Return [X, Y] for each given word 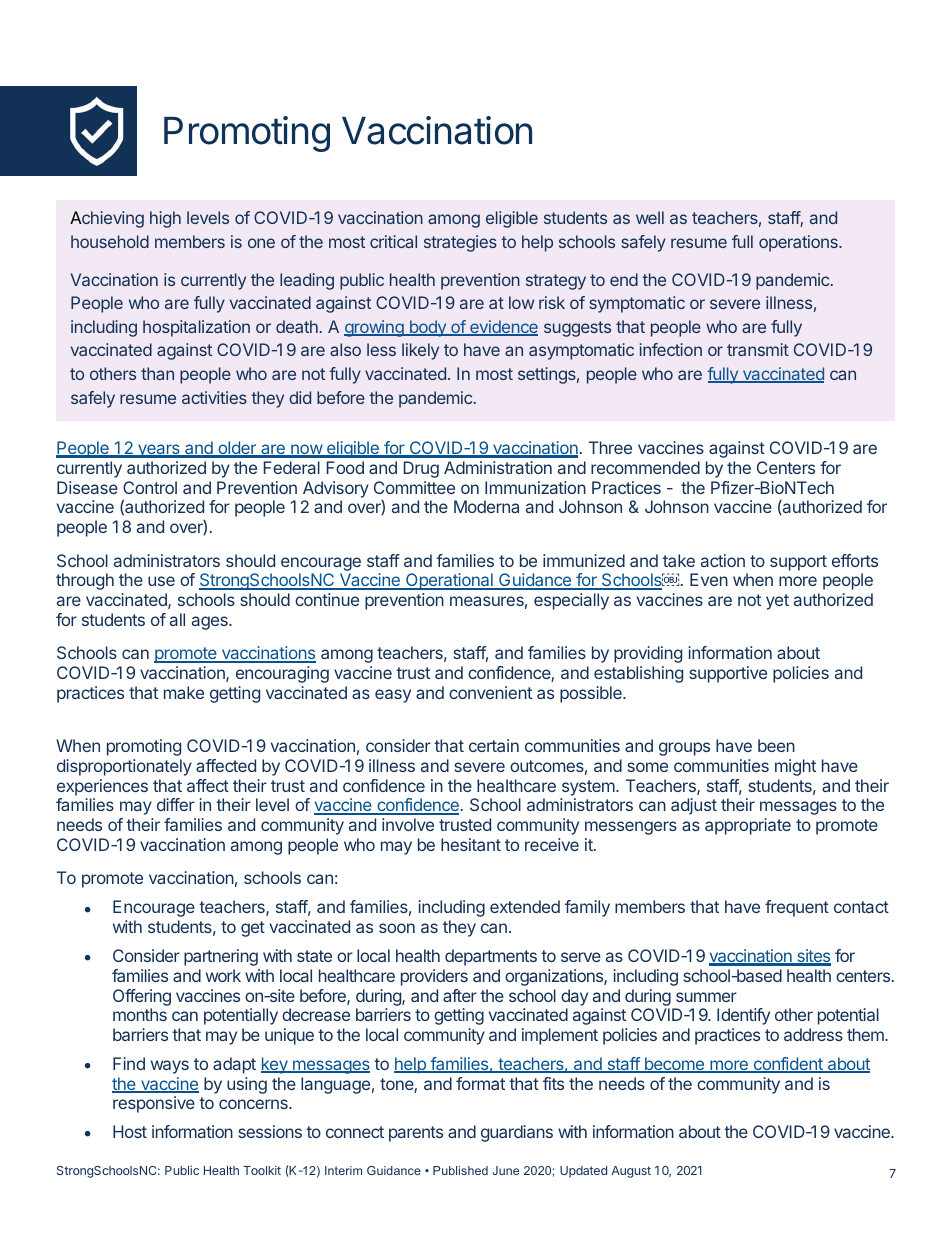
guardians [517, 1133]
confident [788, 1065]
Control [150, 487]
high [165, 219]
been [776, 745]
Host [130, 1131]
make [184, 692]
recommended [645, 467]
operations [799, 243]
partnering [221, 957]
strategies [460, 243]
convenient [490, 692]
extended [525, 906]
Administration [498, 467]
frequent [797, 908]
